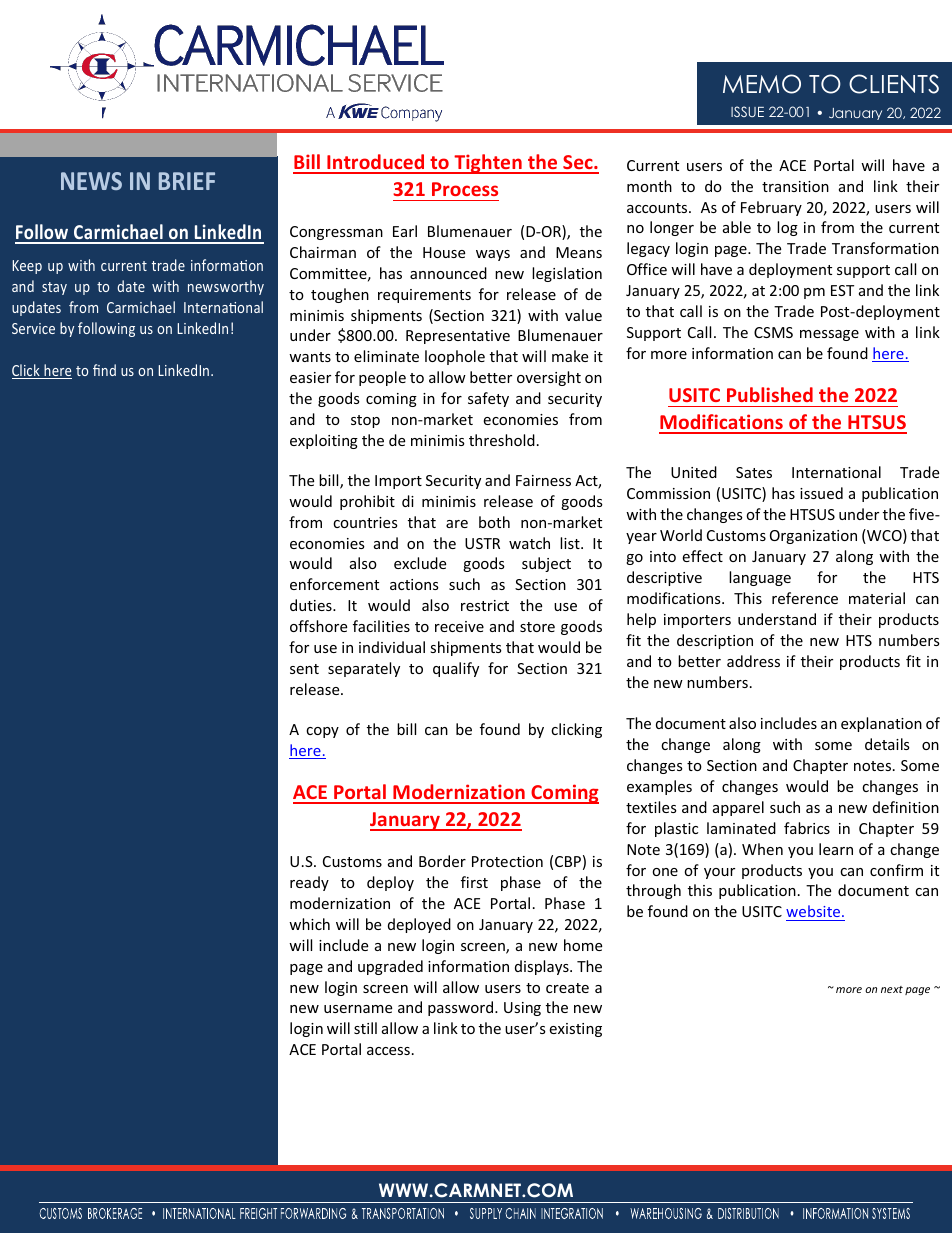 The width and height of the screenshot is (952, 1233). Describe the element at coordinates (881, 724) in the screenshot. I see `explanation` at that location.
